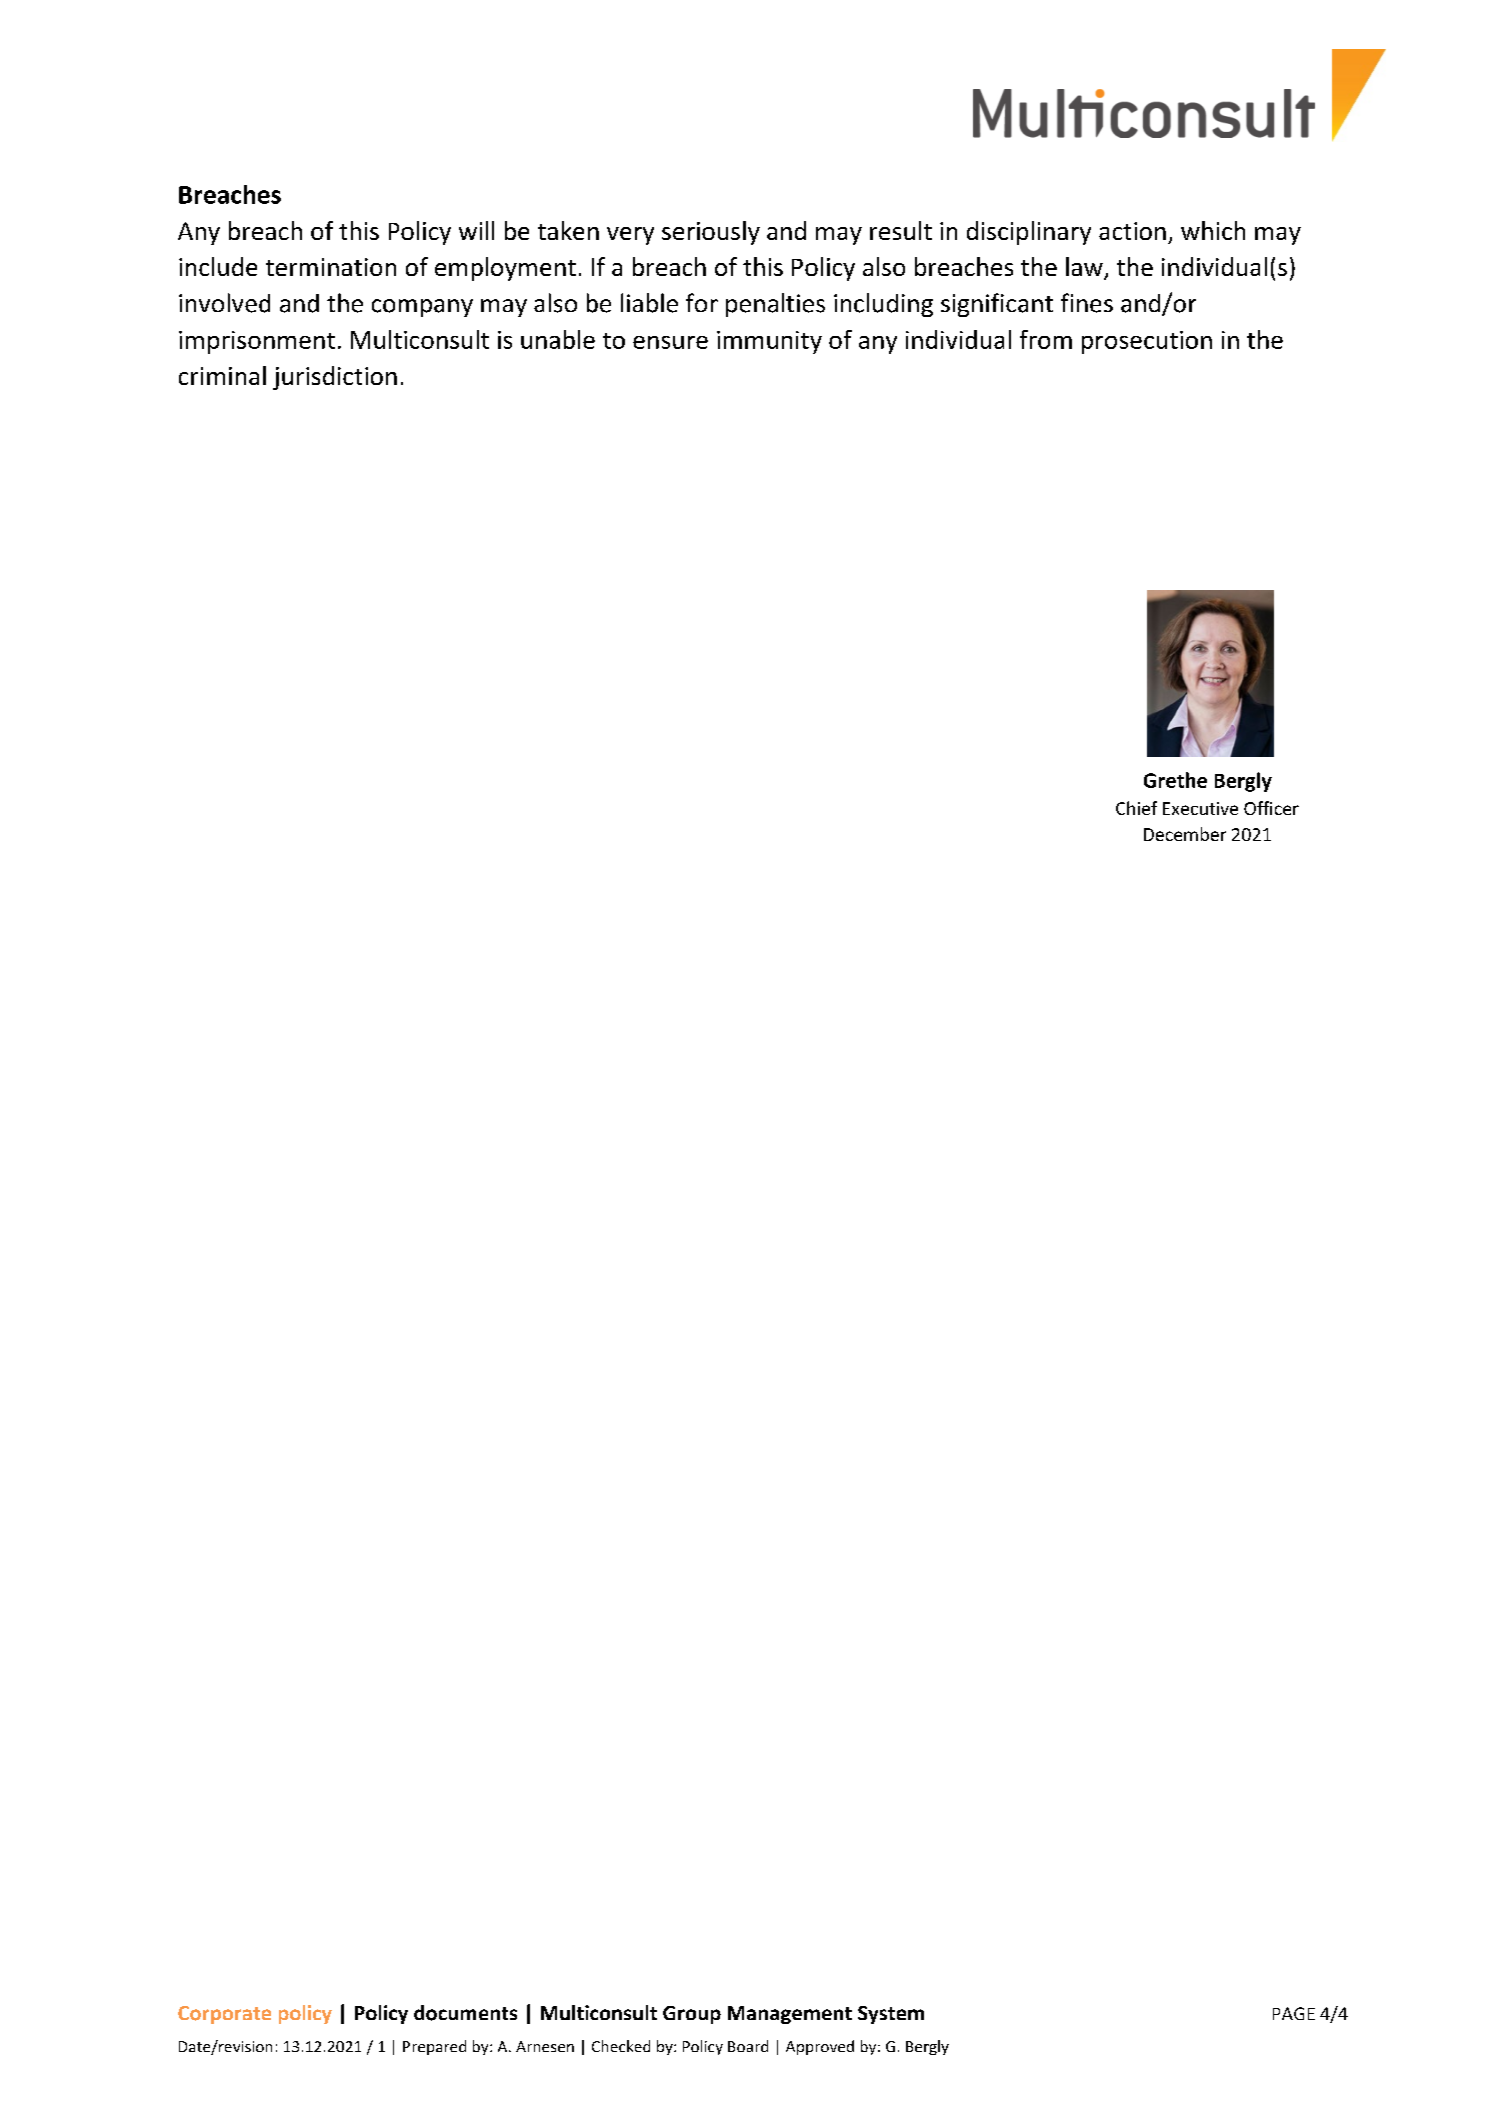 Image resolution: width=1490 pixels, height=2107 pixels. I want to click on Prepared, so click(434, 2047).
